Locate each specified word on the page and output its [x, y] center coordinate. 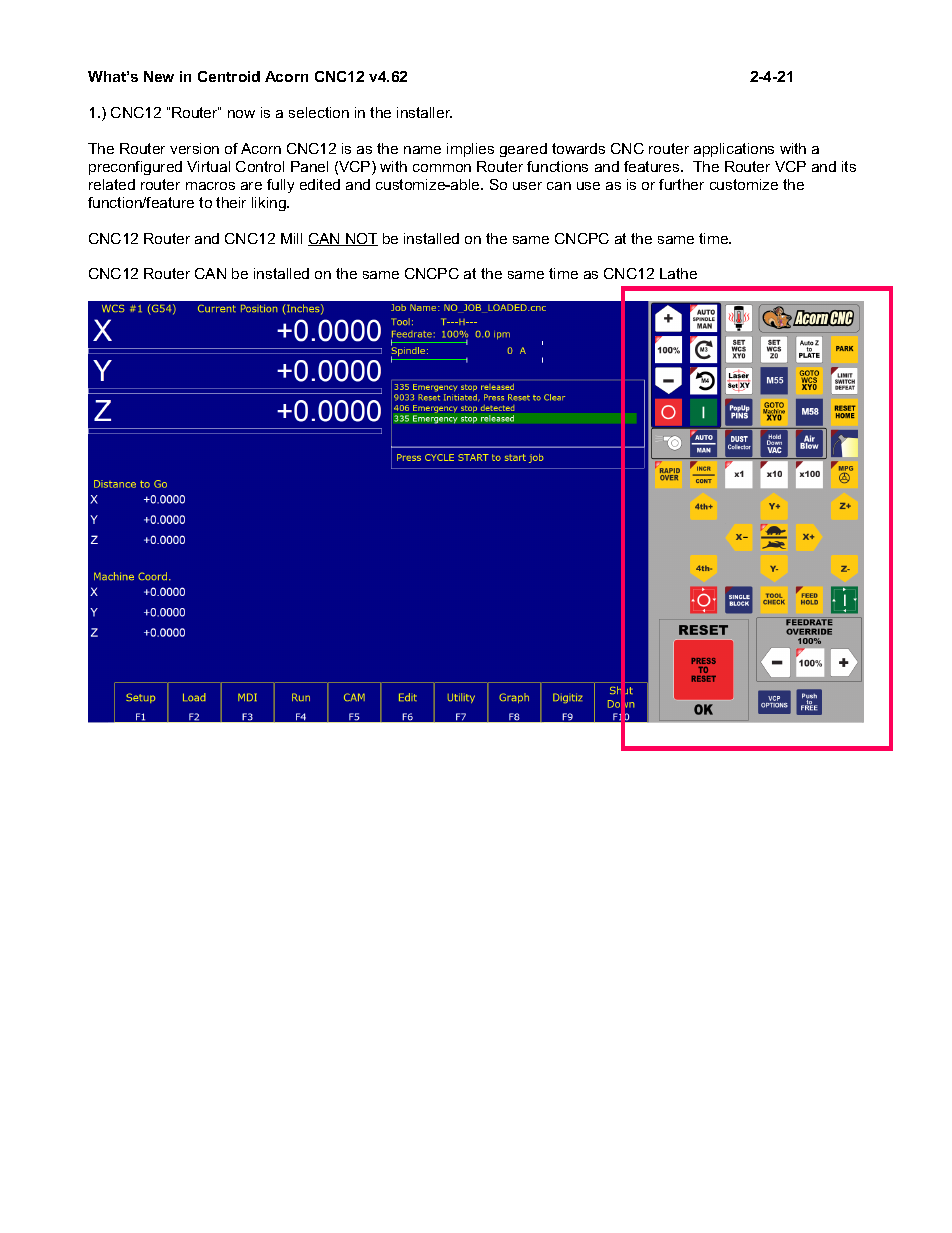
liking [270, 204]
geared [523, 150]
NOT [361, 239]
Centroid [229, 76]
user [527, 186]
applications [734, 150]
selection [319, 112]
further [681, 184]
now [241, 114]
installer [424, 112]
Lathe [678, 273]
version [194, 148]
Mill [291, 238]
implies [470, 150]
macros [210, 186]
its [849, 166]
